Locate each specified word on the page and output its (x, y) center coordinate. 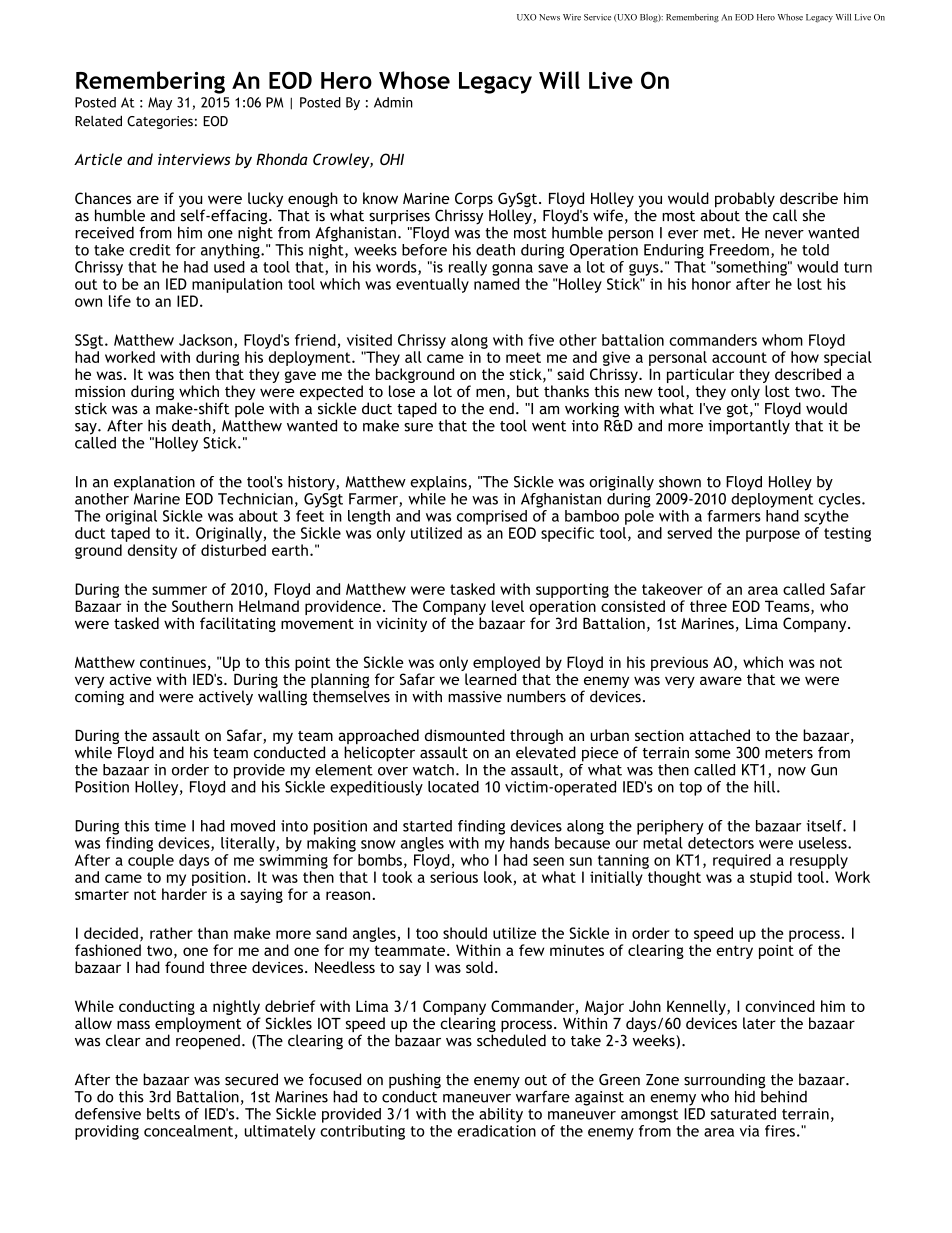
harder (184, 894)
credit (150, 250)
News (549, 17)
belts (163, 1114)
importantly (749, 426)
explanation (154, 483)
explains (439, 483)
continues (173, 662)
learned (490, 679)
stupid (771, 878)
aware (721, 680)
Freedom (739, 250)
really (468, 268)
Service (597, 17)
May (160, 103)
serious (454, 877)
